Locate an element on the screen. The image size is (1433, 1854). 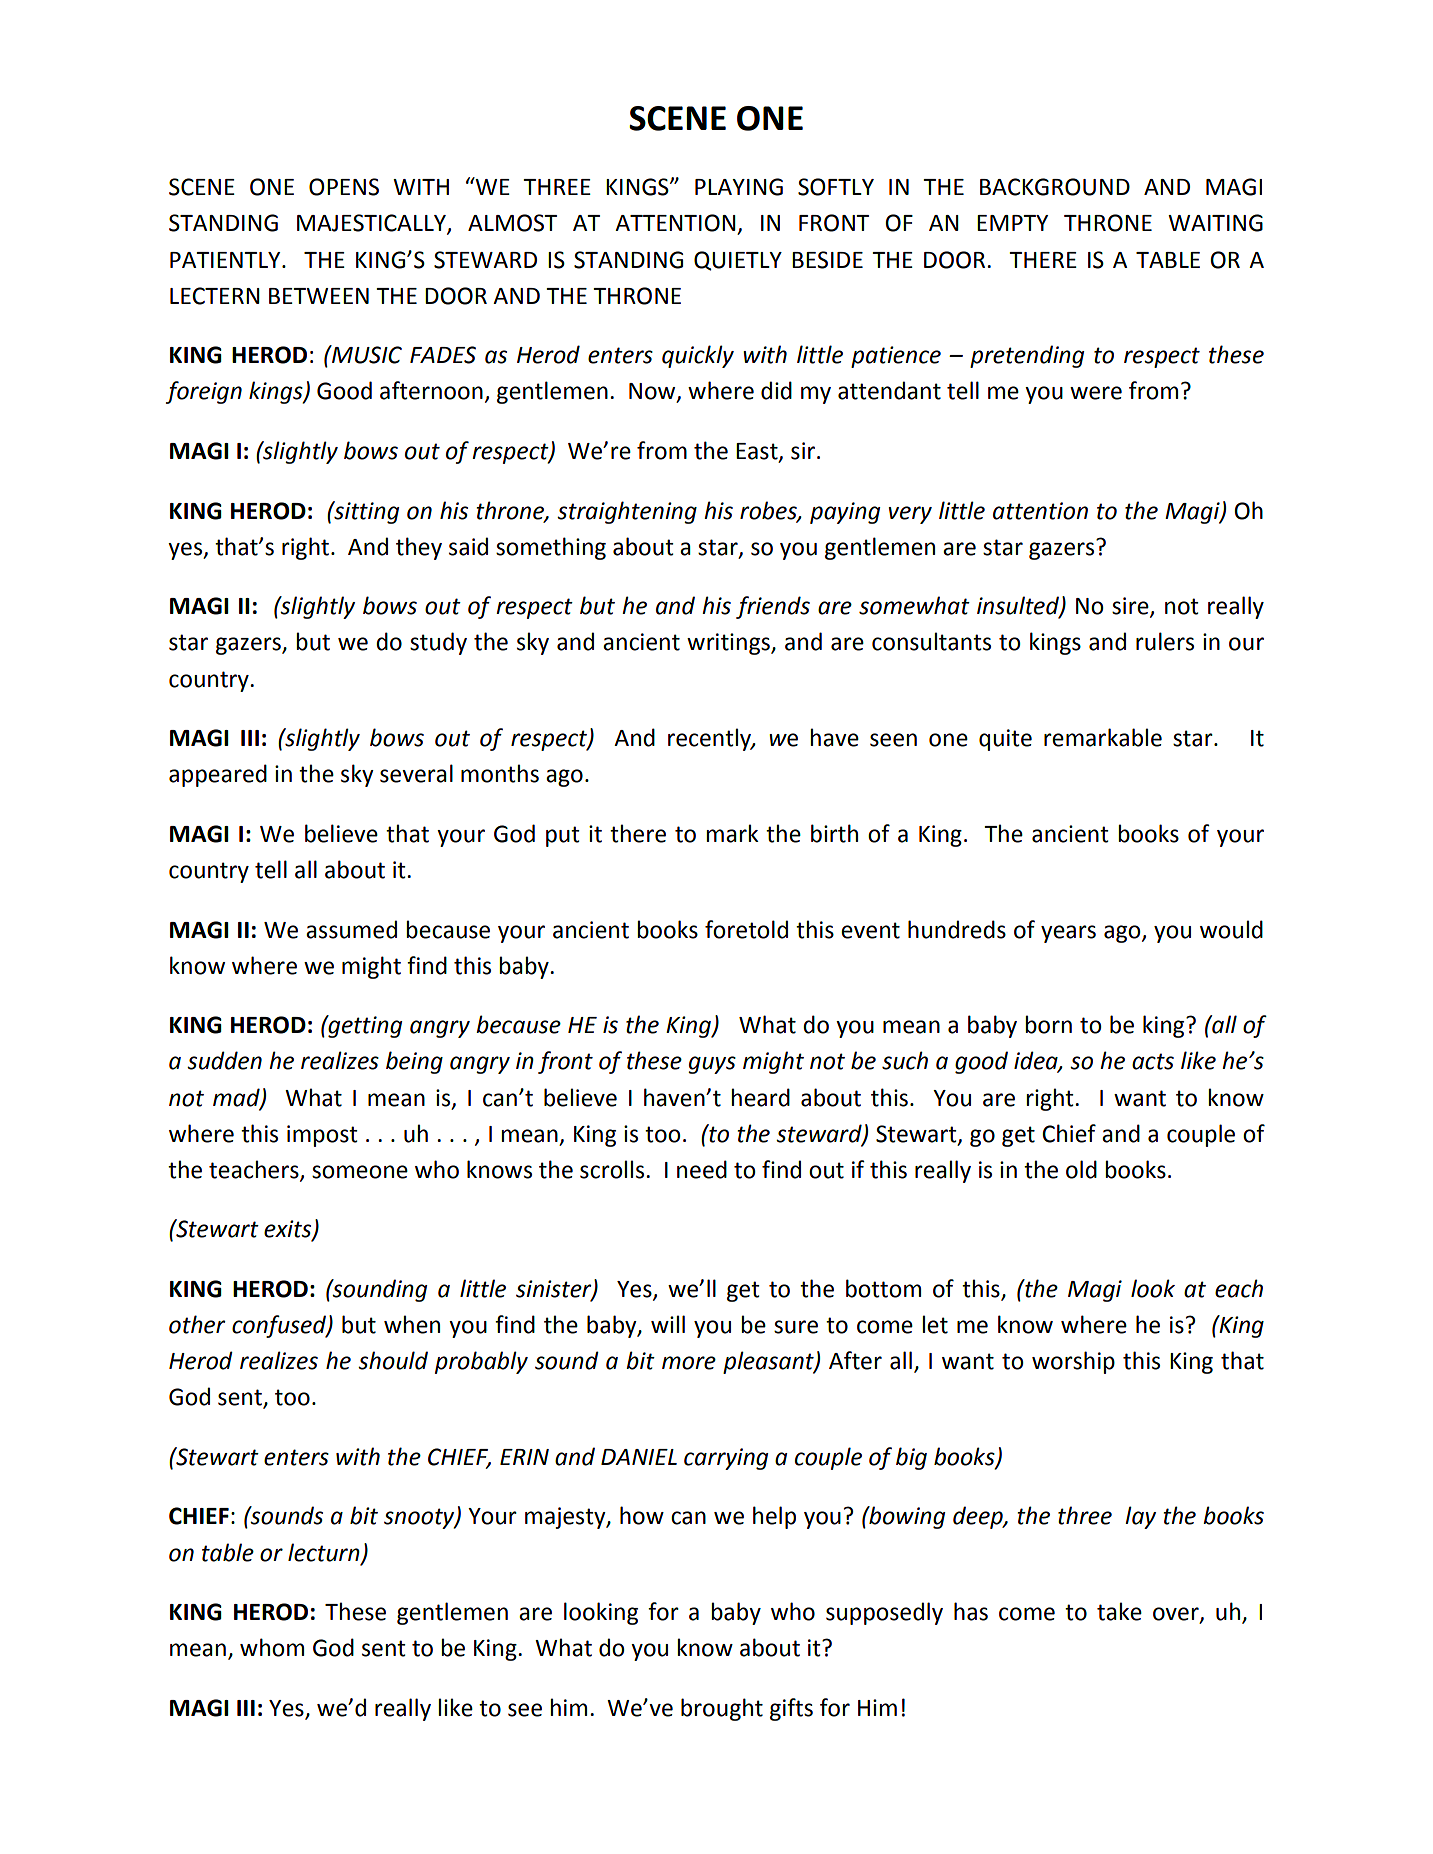
friends is located at coordinates (773, 607).
